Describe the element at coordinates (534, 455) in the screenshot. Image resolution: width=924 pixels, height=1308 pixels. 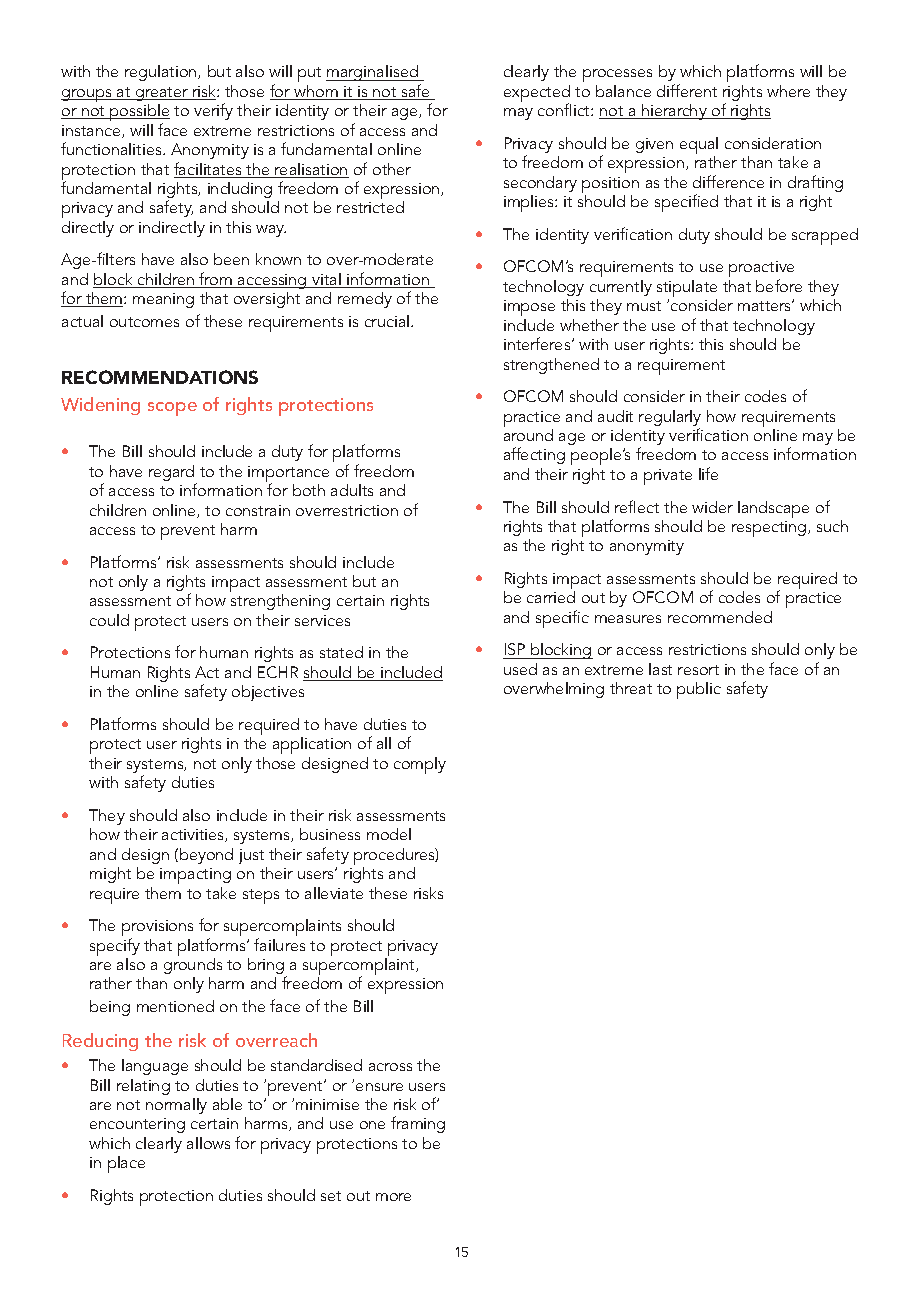
I see `affecting` at that location.
